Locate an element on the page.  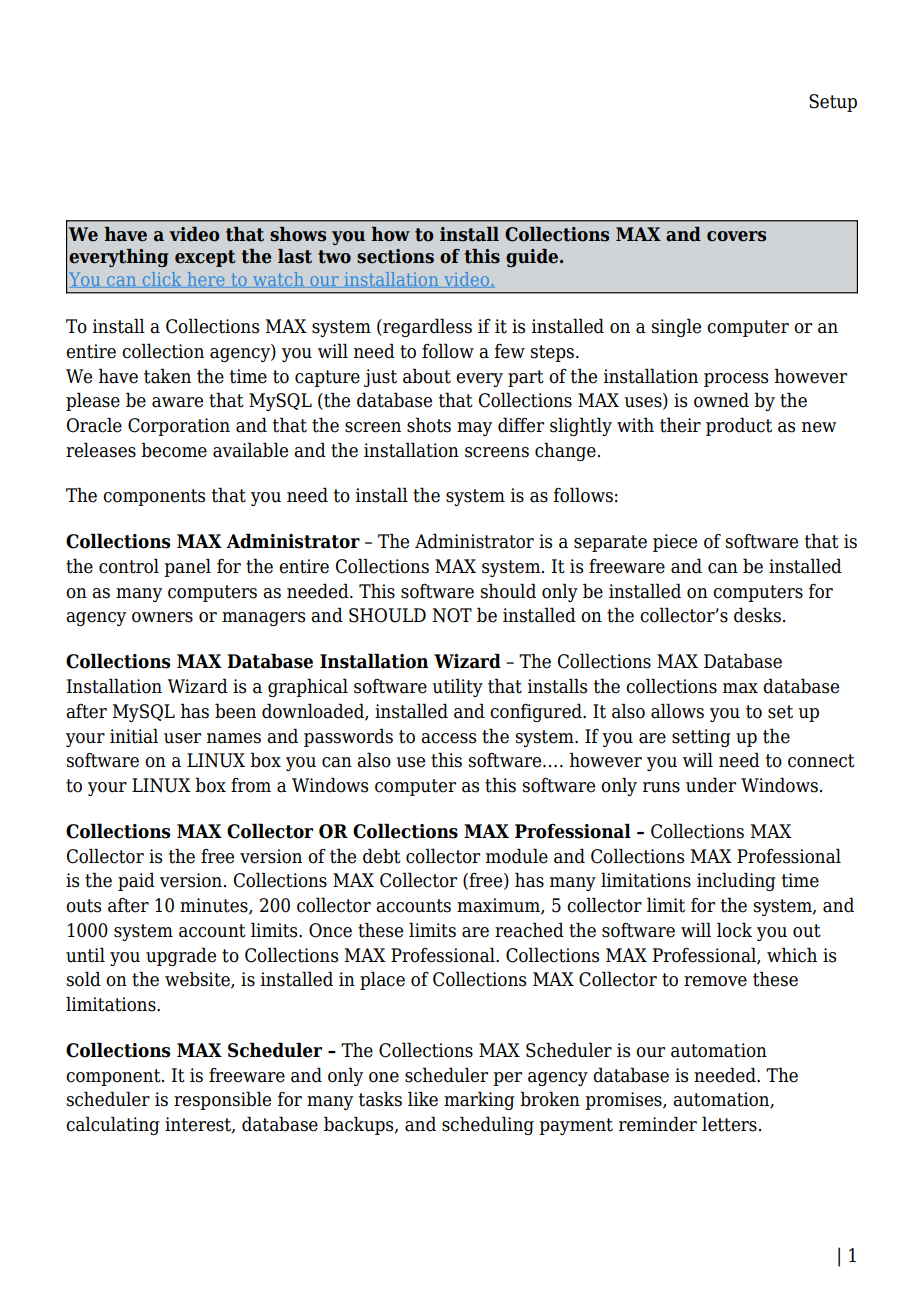
click is located at coordinates (162, 280).
